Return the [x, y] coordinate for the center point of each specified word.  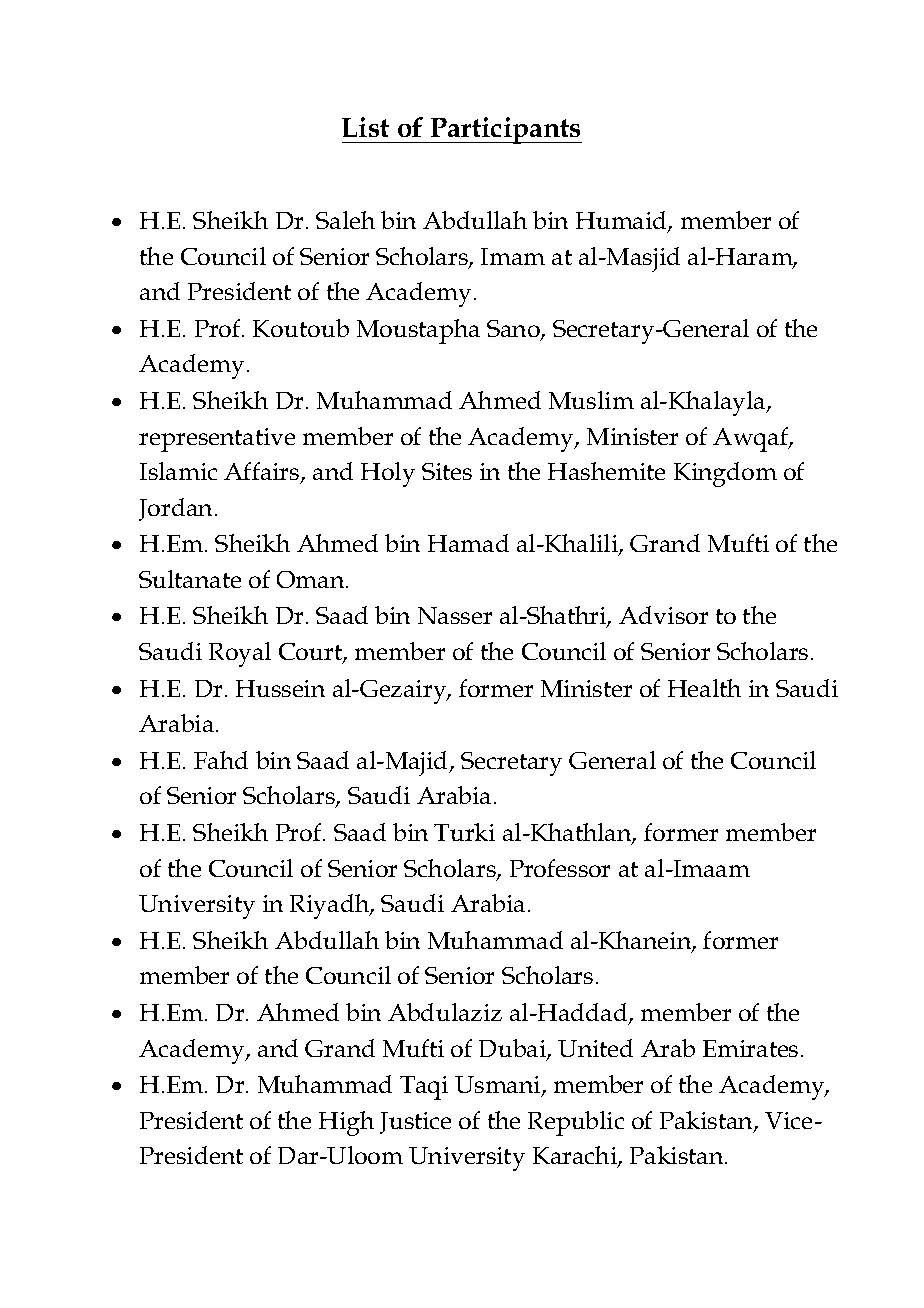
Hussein [280, 688]
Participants [505, 130]
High [346, 1123]
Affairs [263, 472]
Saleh [345, 220]
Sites [447, 471]
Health [704, 688]
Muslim [591, 400]
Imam [513, 256]
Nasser [455, 615]
